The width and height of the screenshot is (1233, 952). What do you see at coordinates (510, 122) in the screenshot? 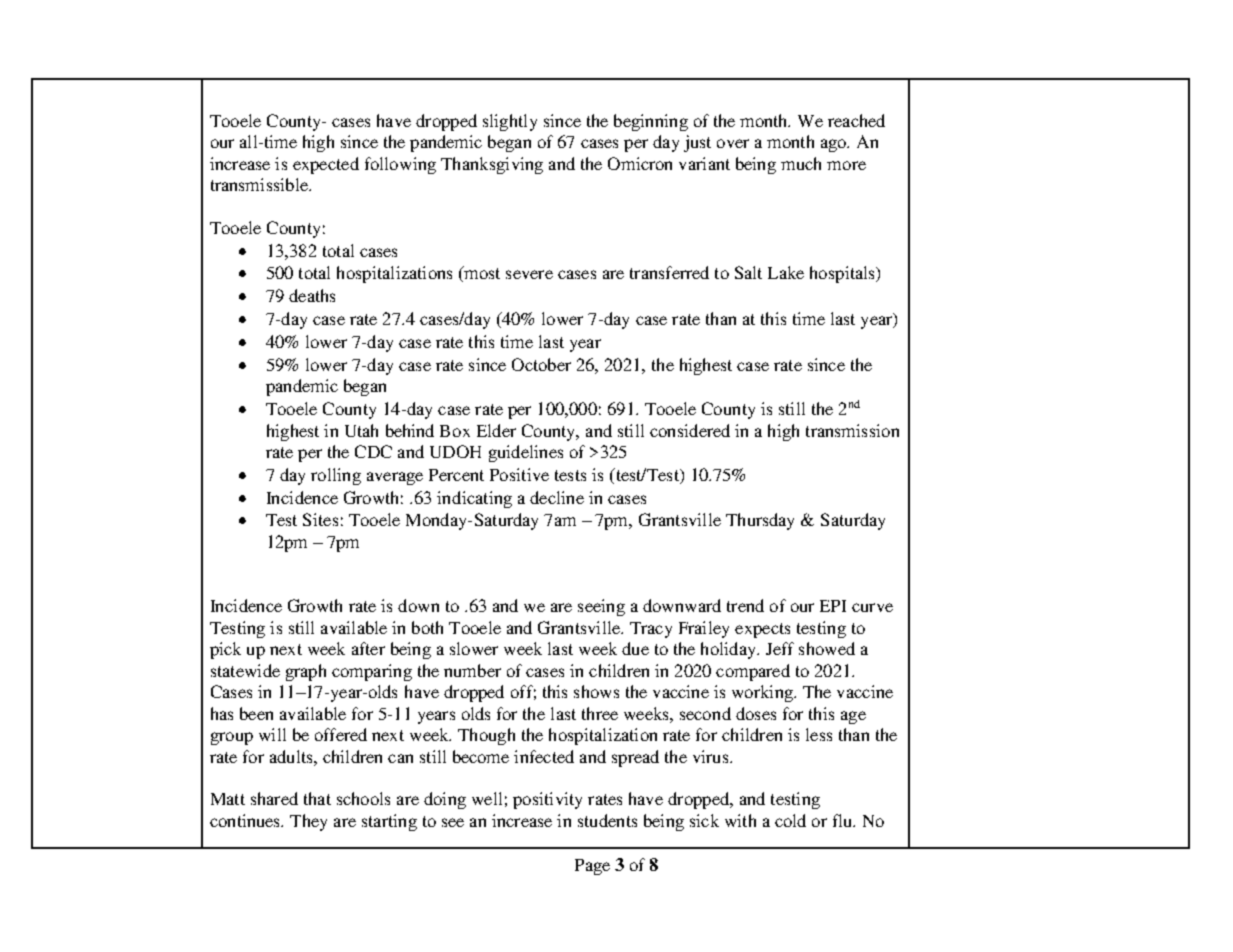
I see `slightly` at bounding box center [510, 122].
